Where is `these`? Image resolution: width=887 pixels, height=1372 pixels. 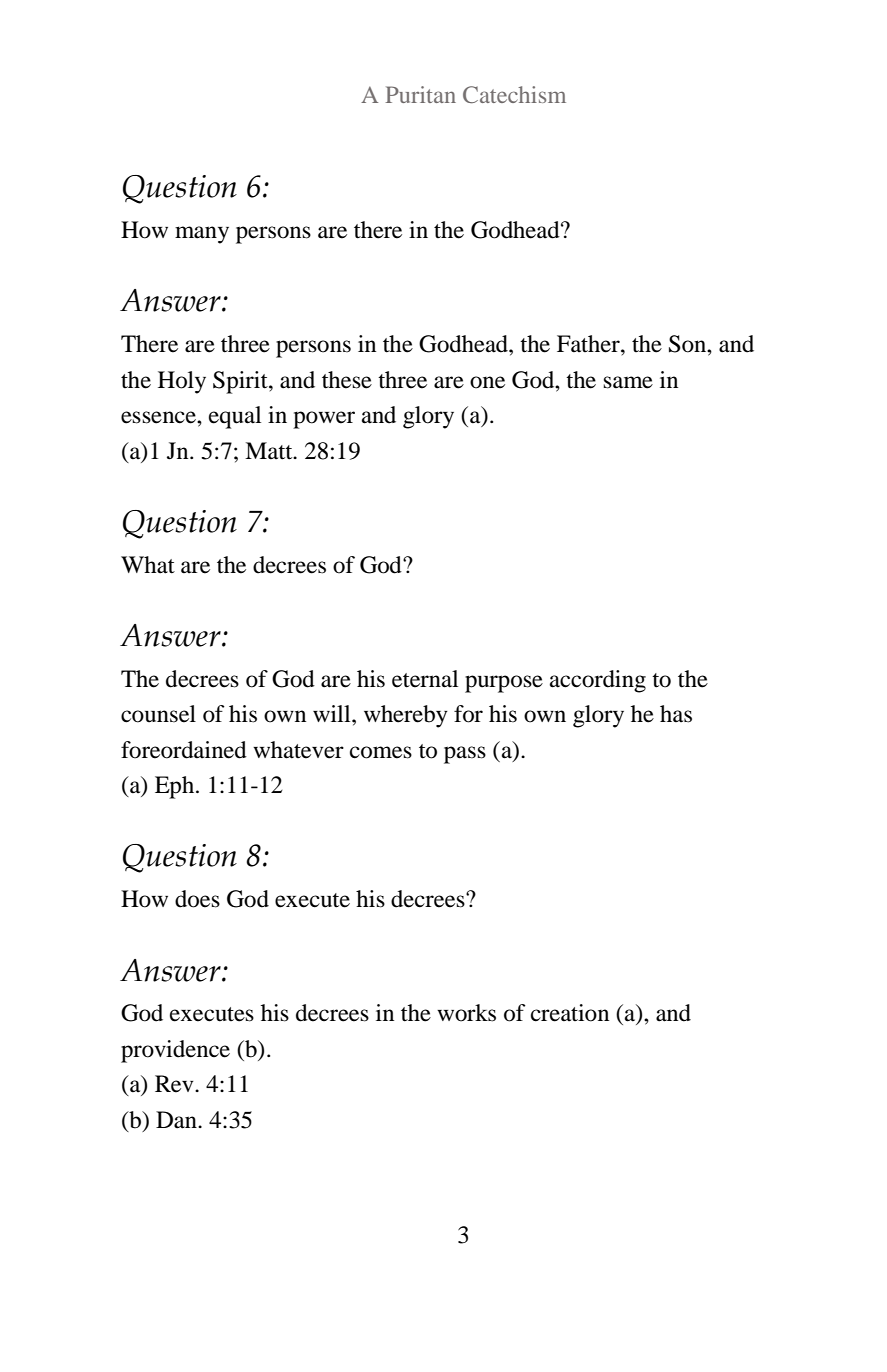
these is located at coordinates (347, 380).
